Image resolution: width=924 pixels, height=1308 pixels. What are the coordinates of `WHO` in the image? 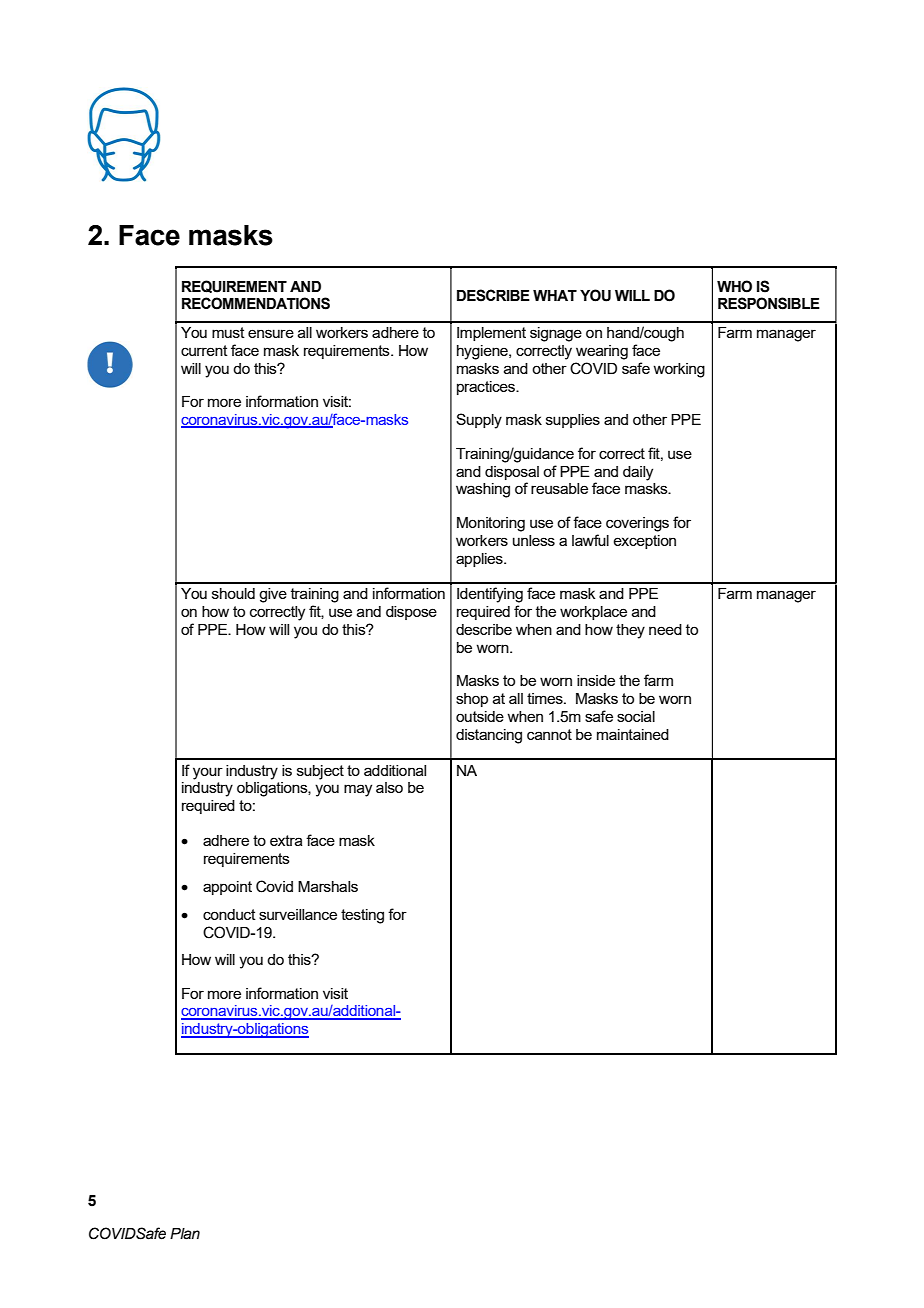 It's located at (734, 286).
